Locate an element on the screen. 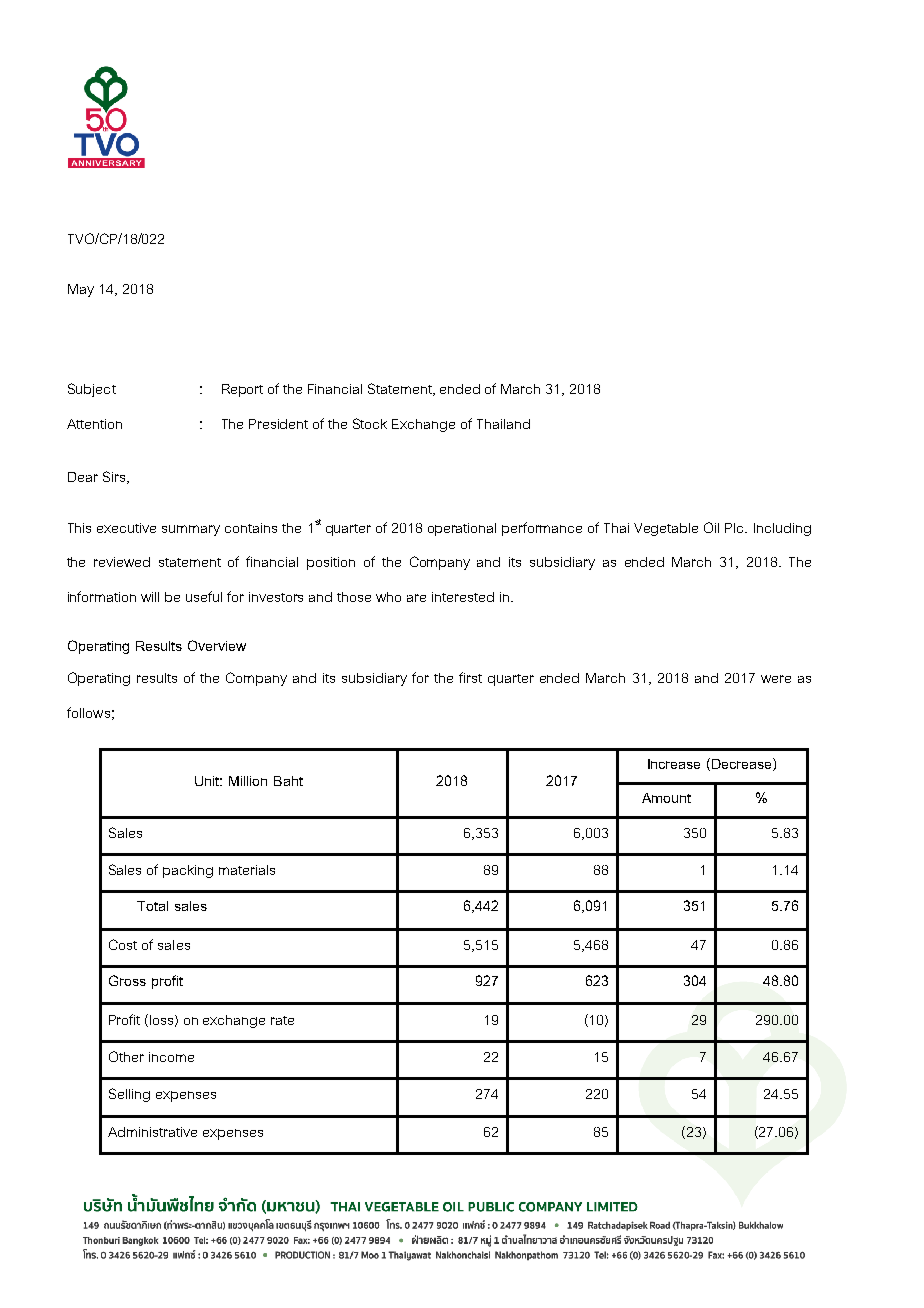 The height and width of the screenshot is (1308, 924). Attention is located at coordinates (94, 424).
